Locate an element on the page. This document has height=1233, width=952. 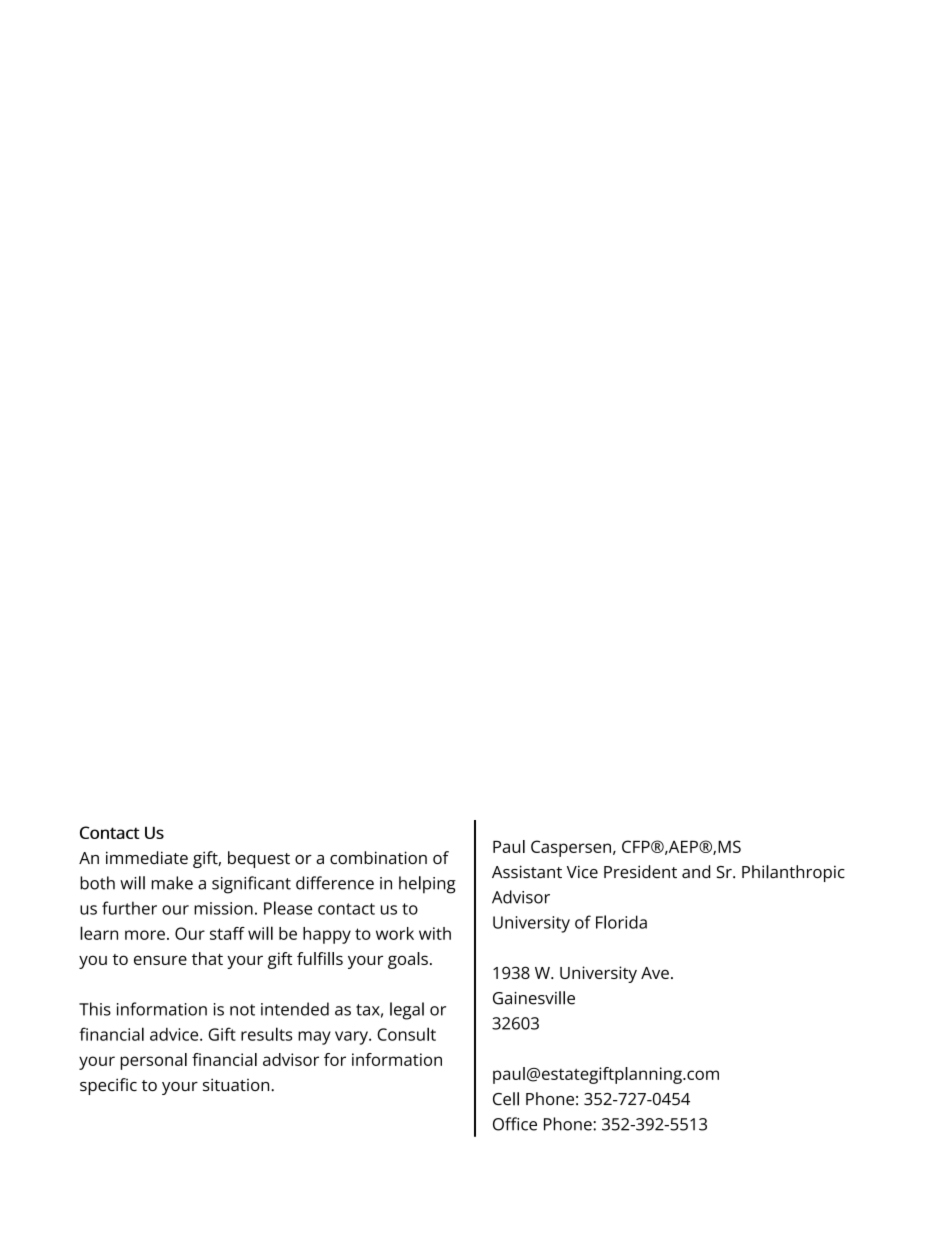
not is located at coordinates (242, 1010).
